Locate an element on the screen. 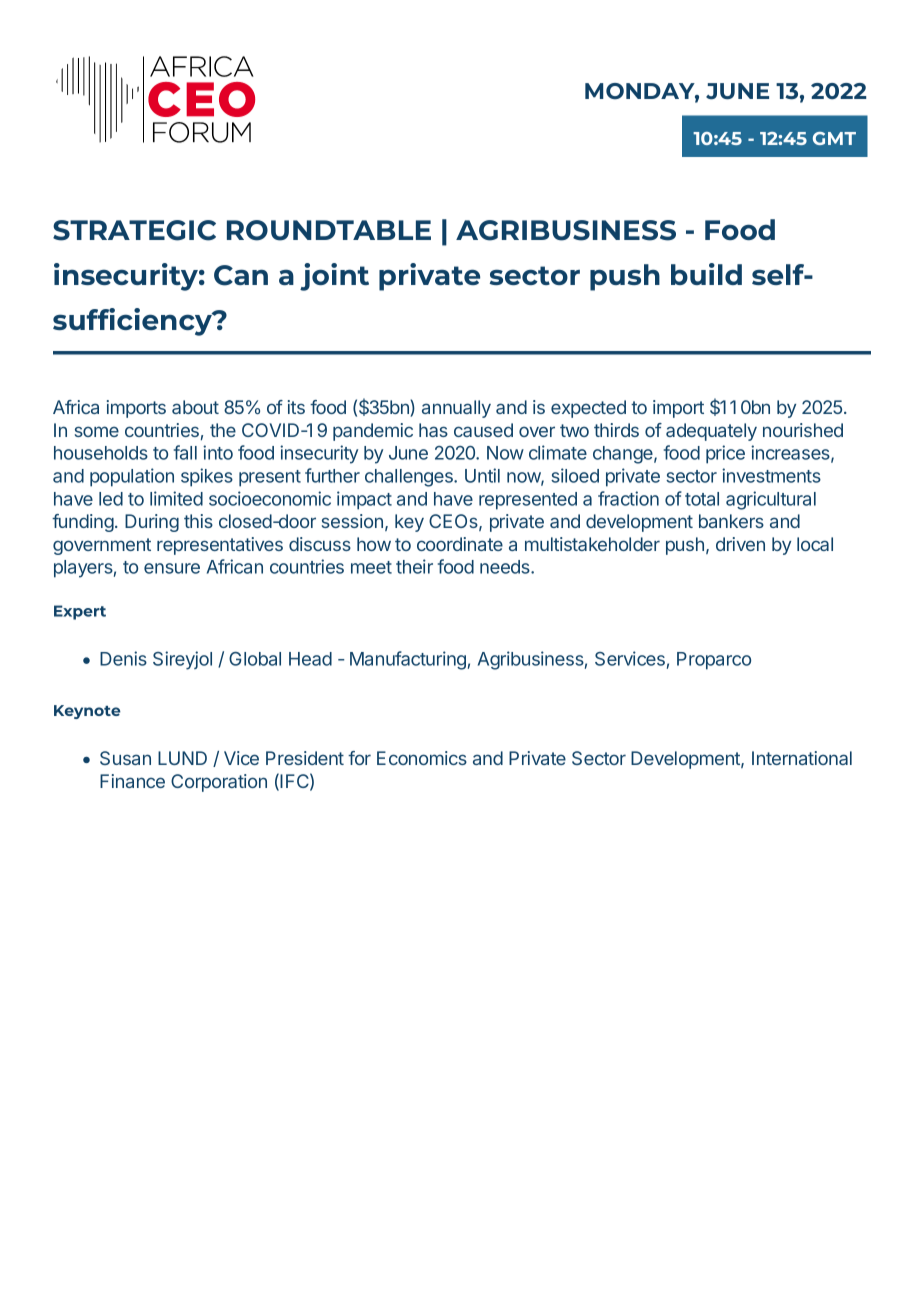  STRATEGIC is located at coordinates (134, 230).
